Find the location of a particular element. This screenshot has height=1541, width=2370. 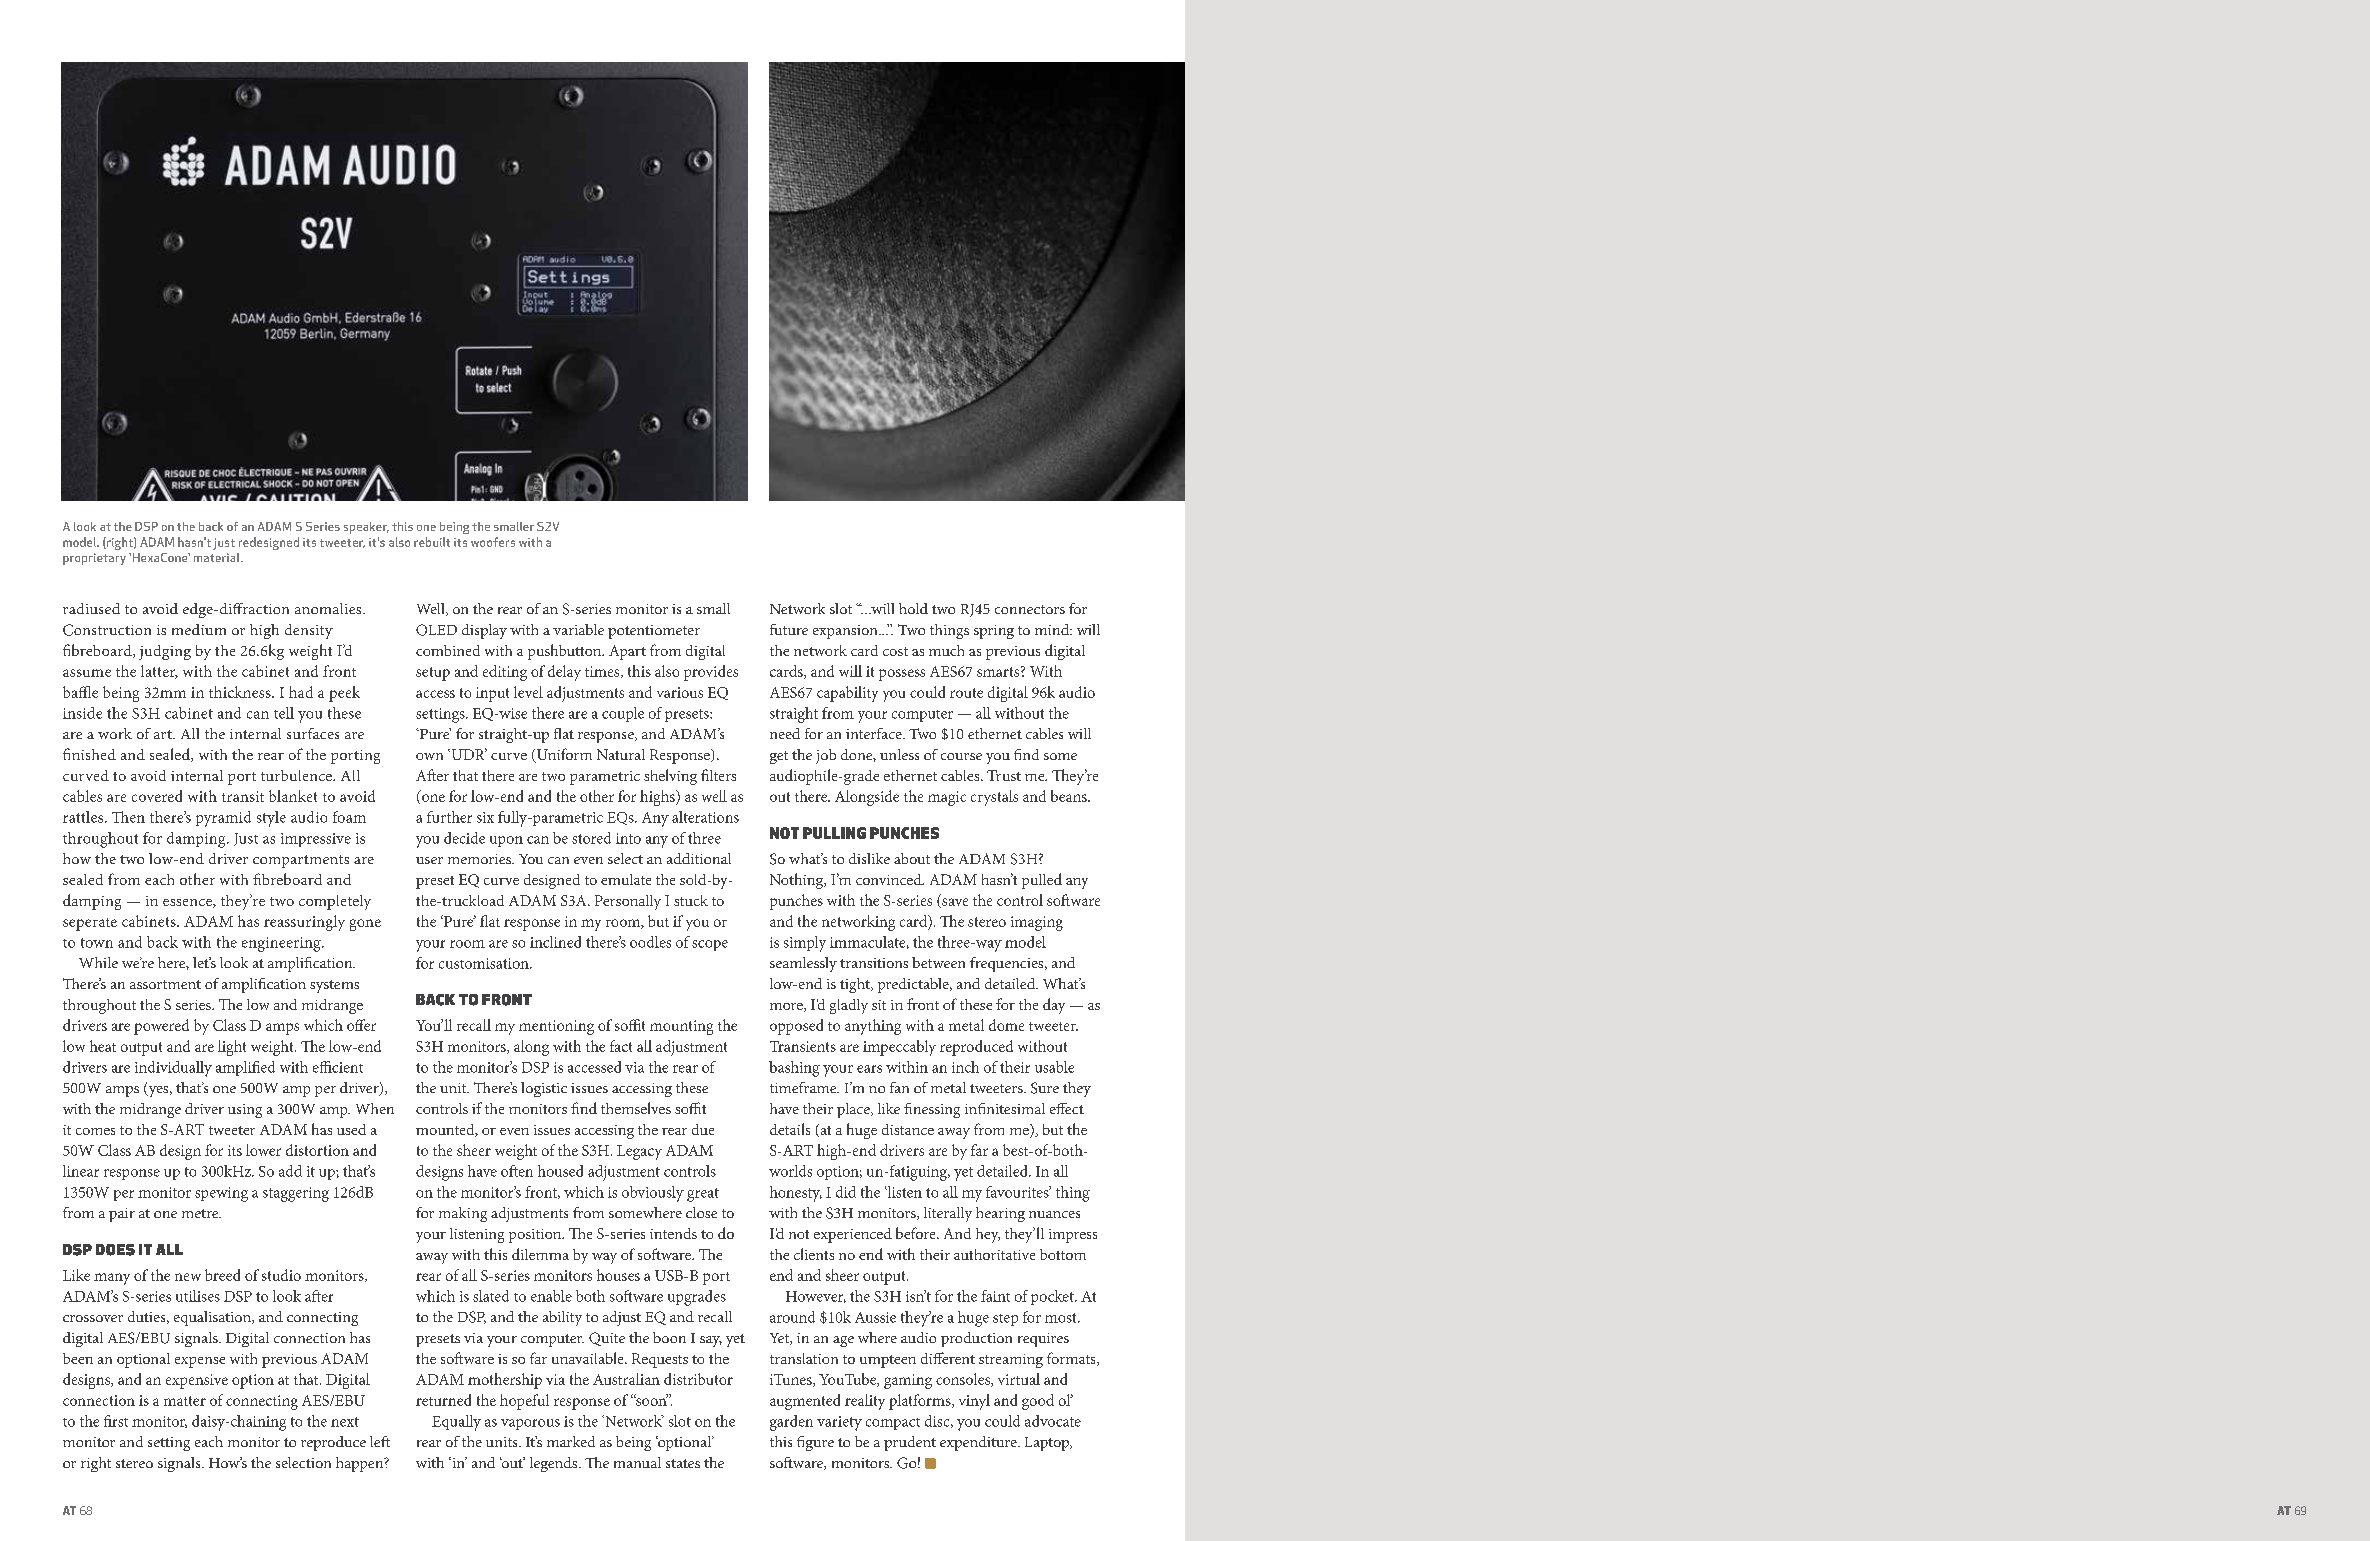

material is located at coordinates (218, 557).
